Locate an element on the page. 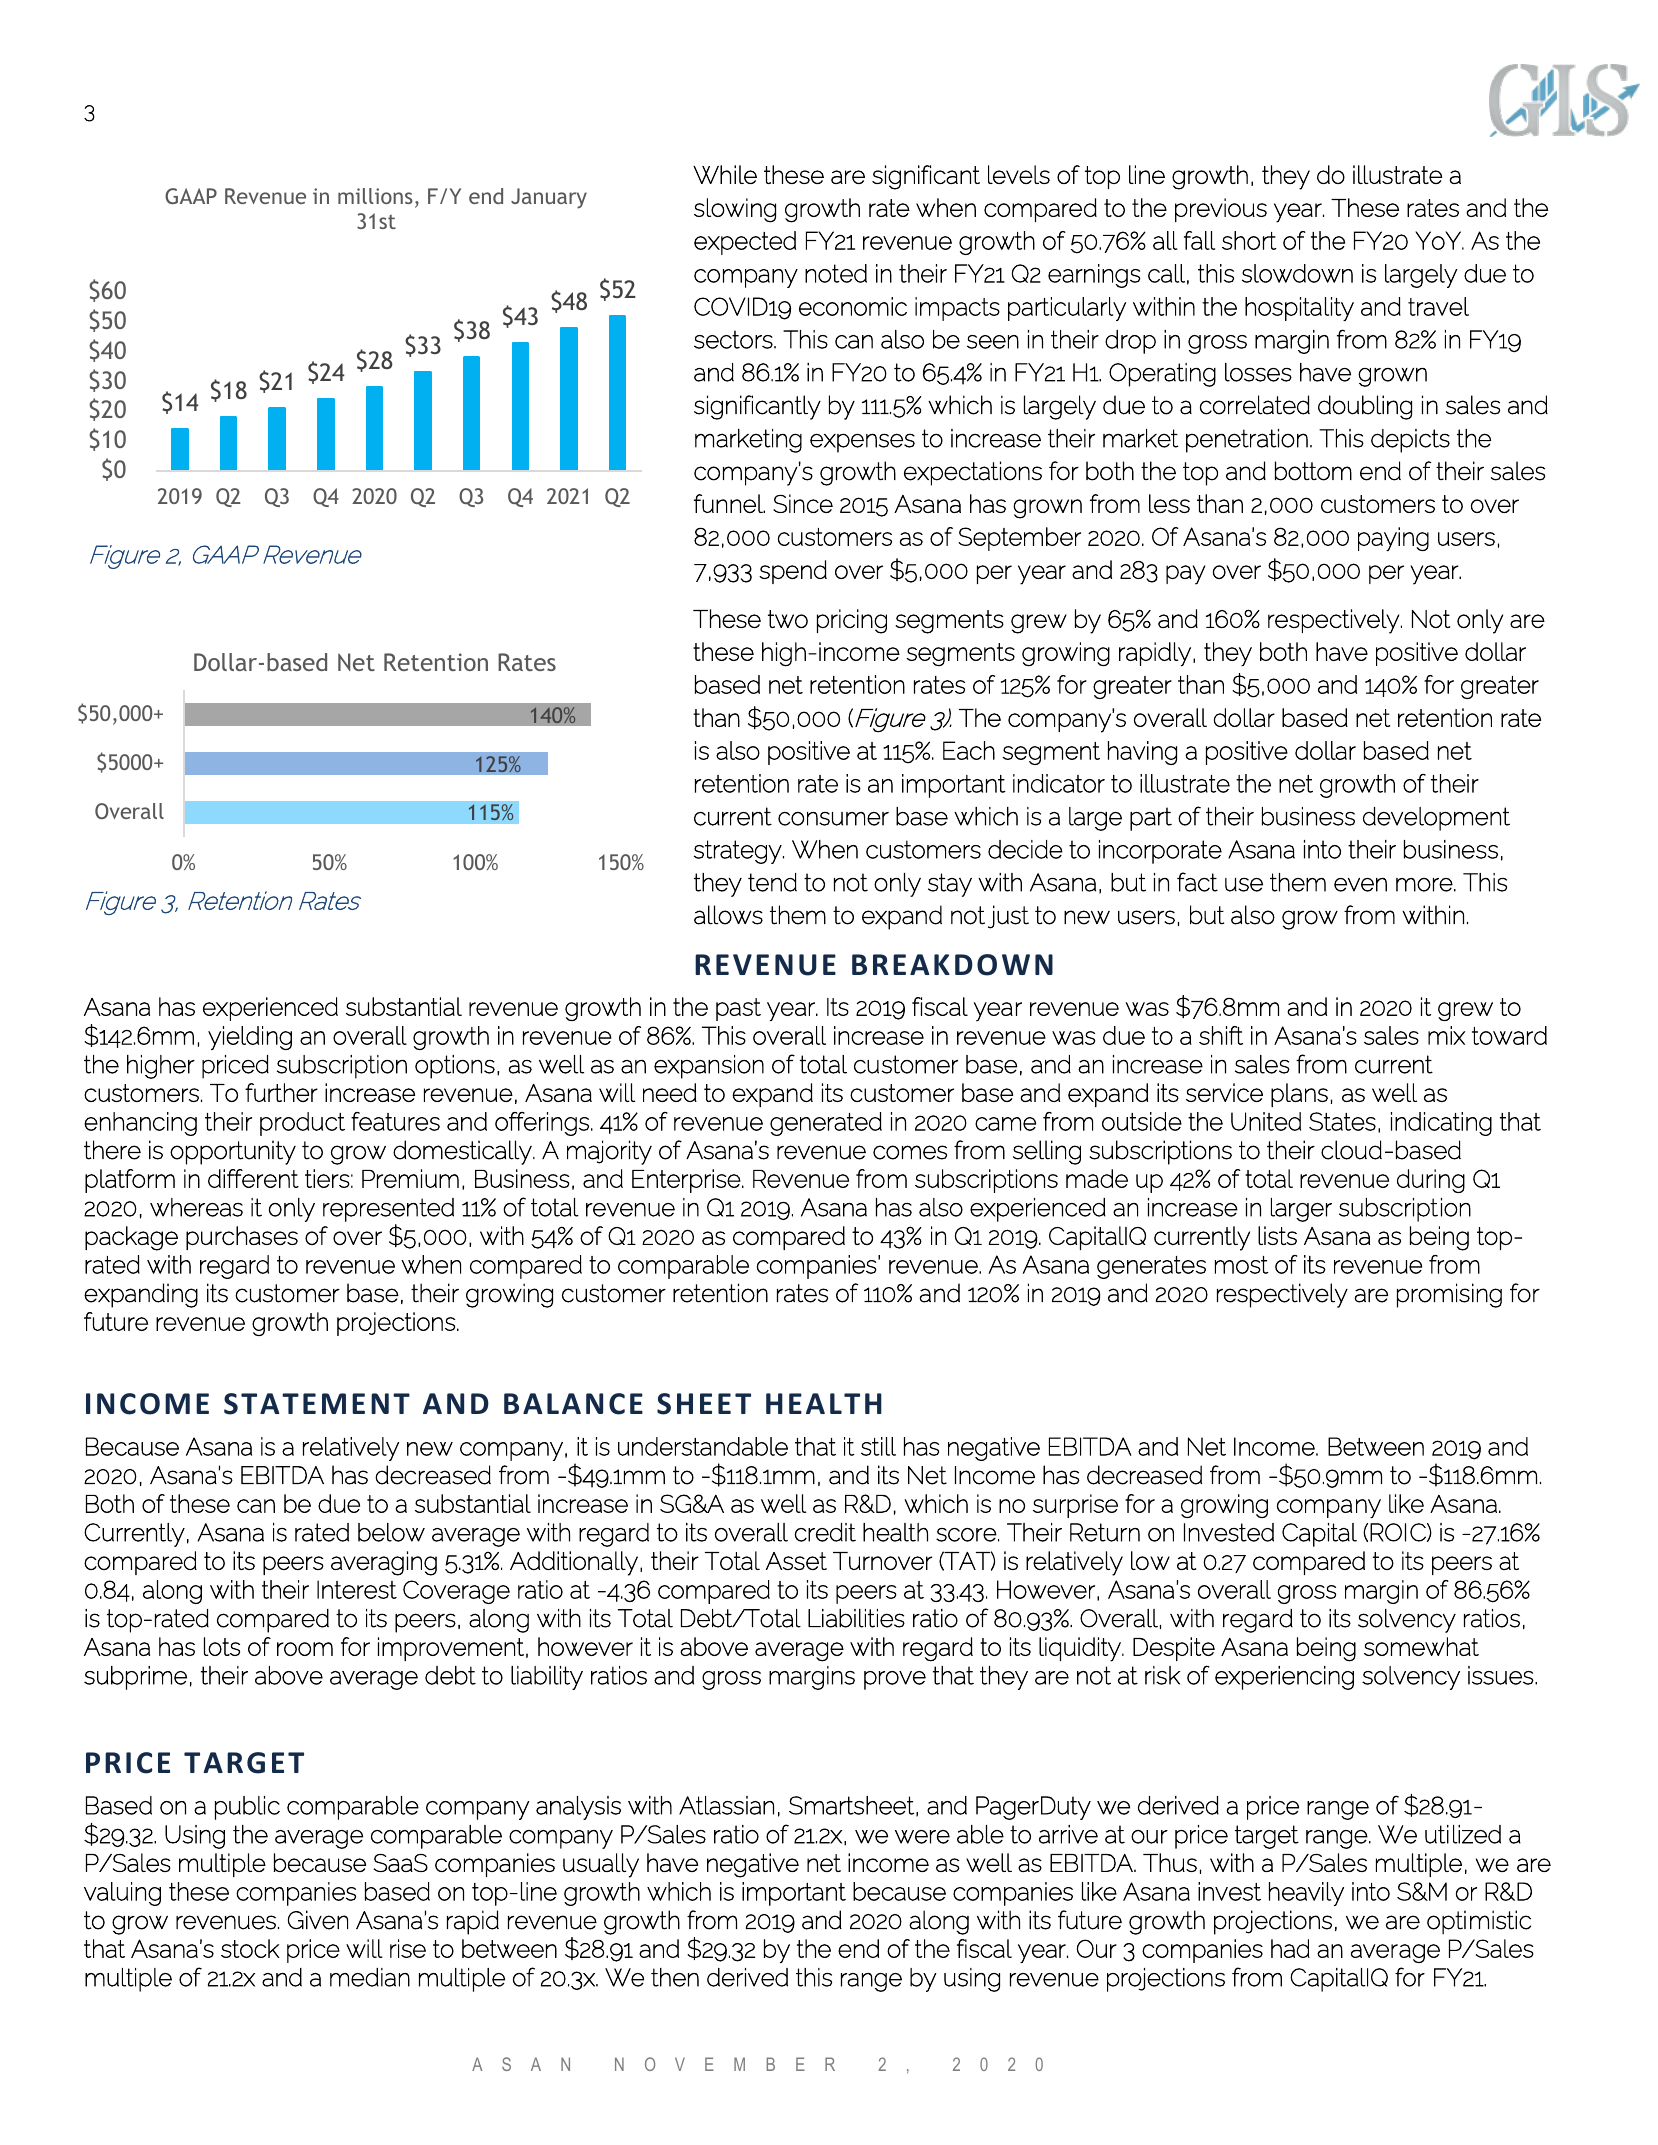  below is located at coordinates (391, 1532).
